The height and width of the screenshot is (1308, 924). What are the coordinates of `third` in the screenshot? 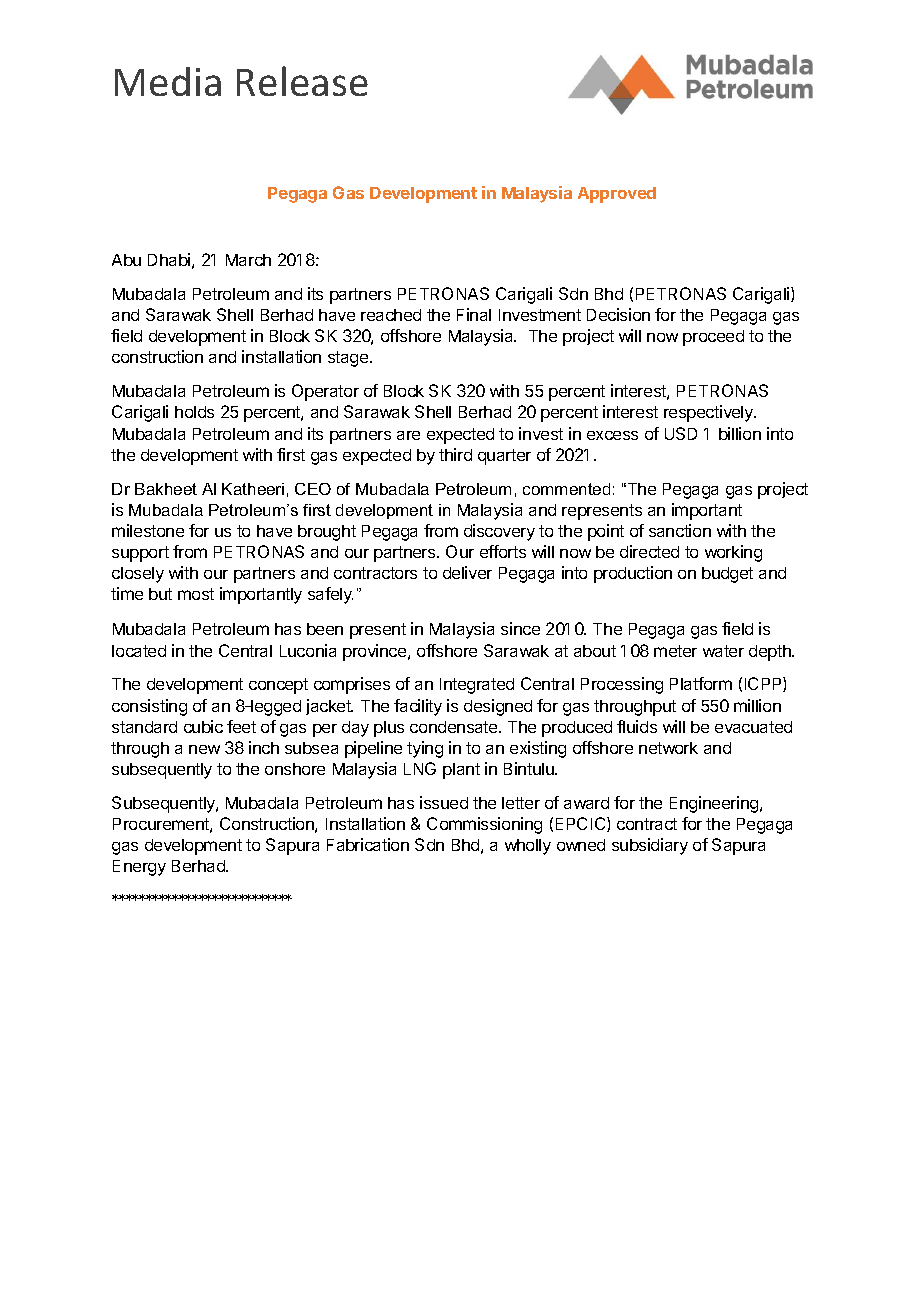 It's located at (455, 454).
